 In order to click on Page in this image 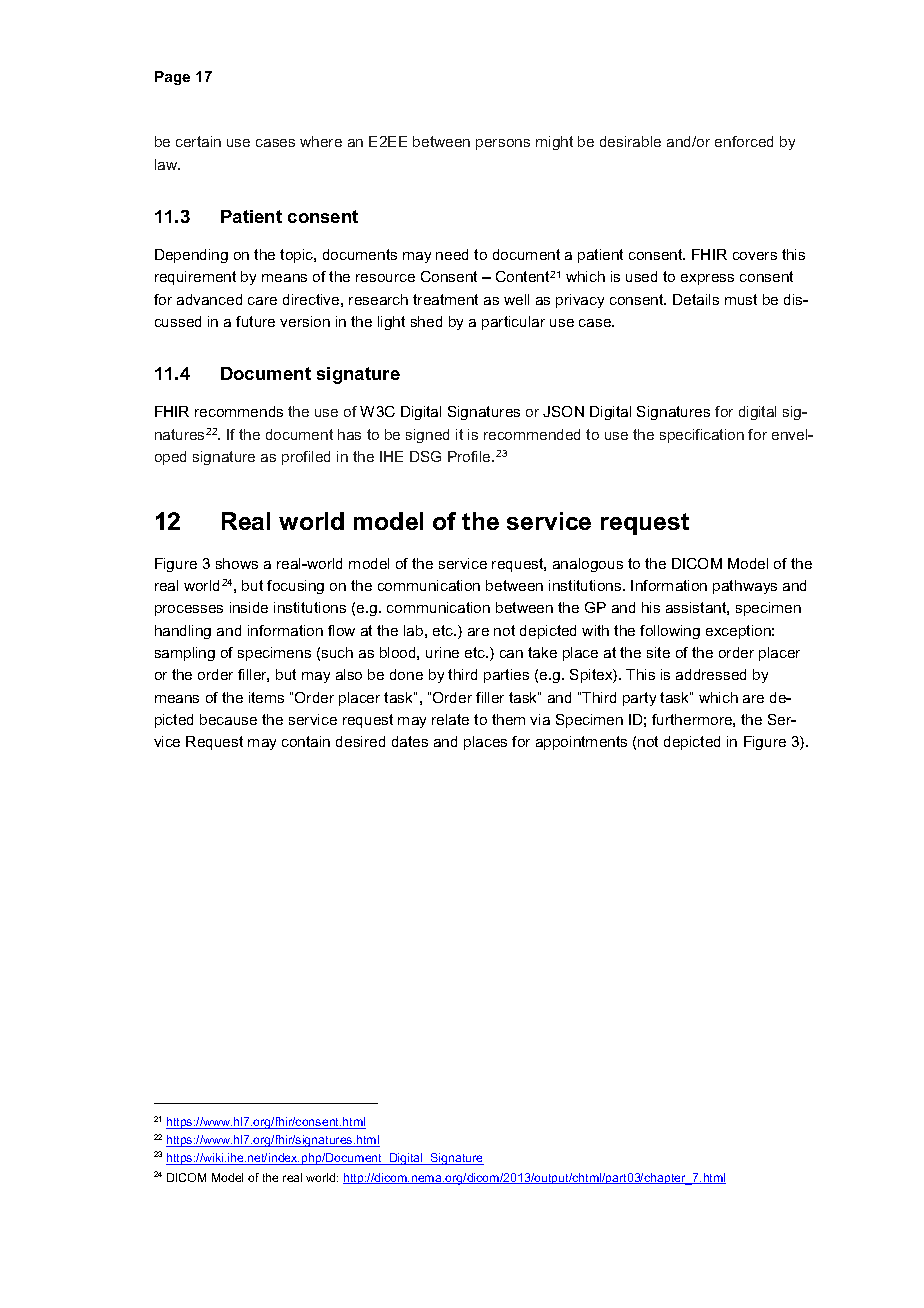, I will do `click(172, 78)`.
